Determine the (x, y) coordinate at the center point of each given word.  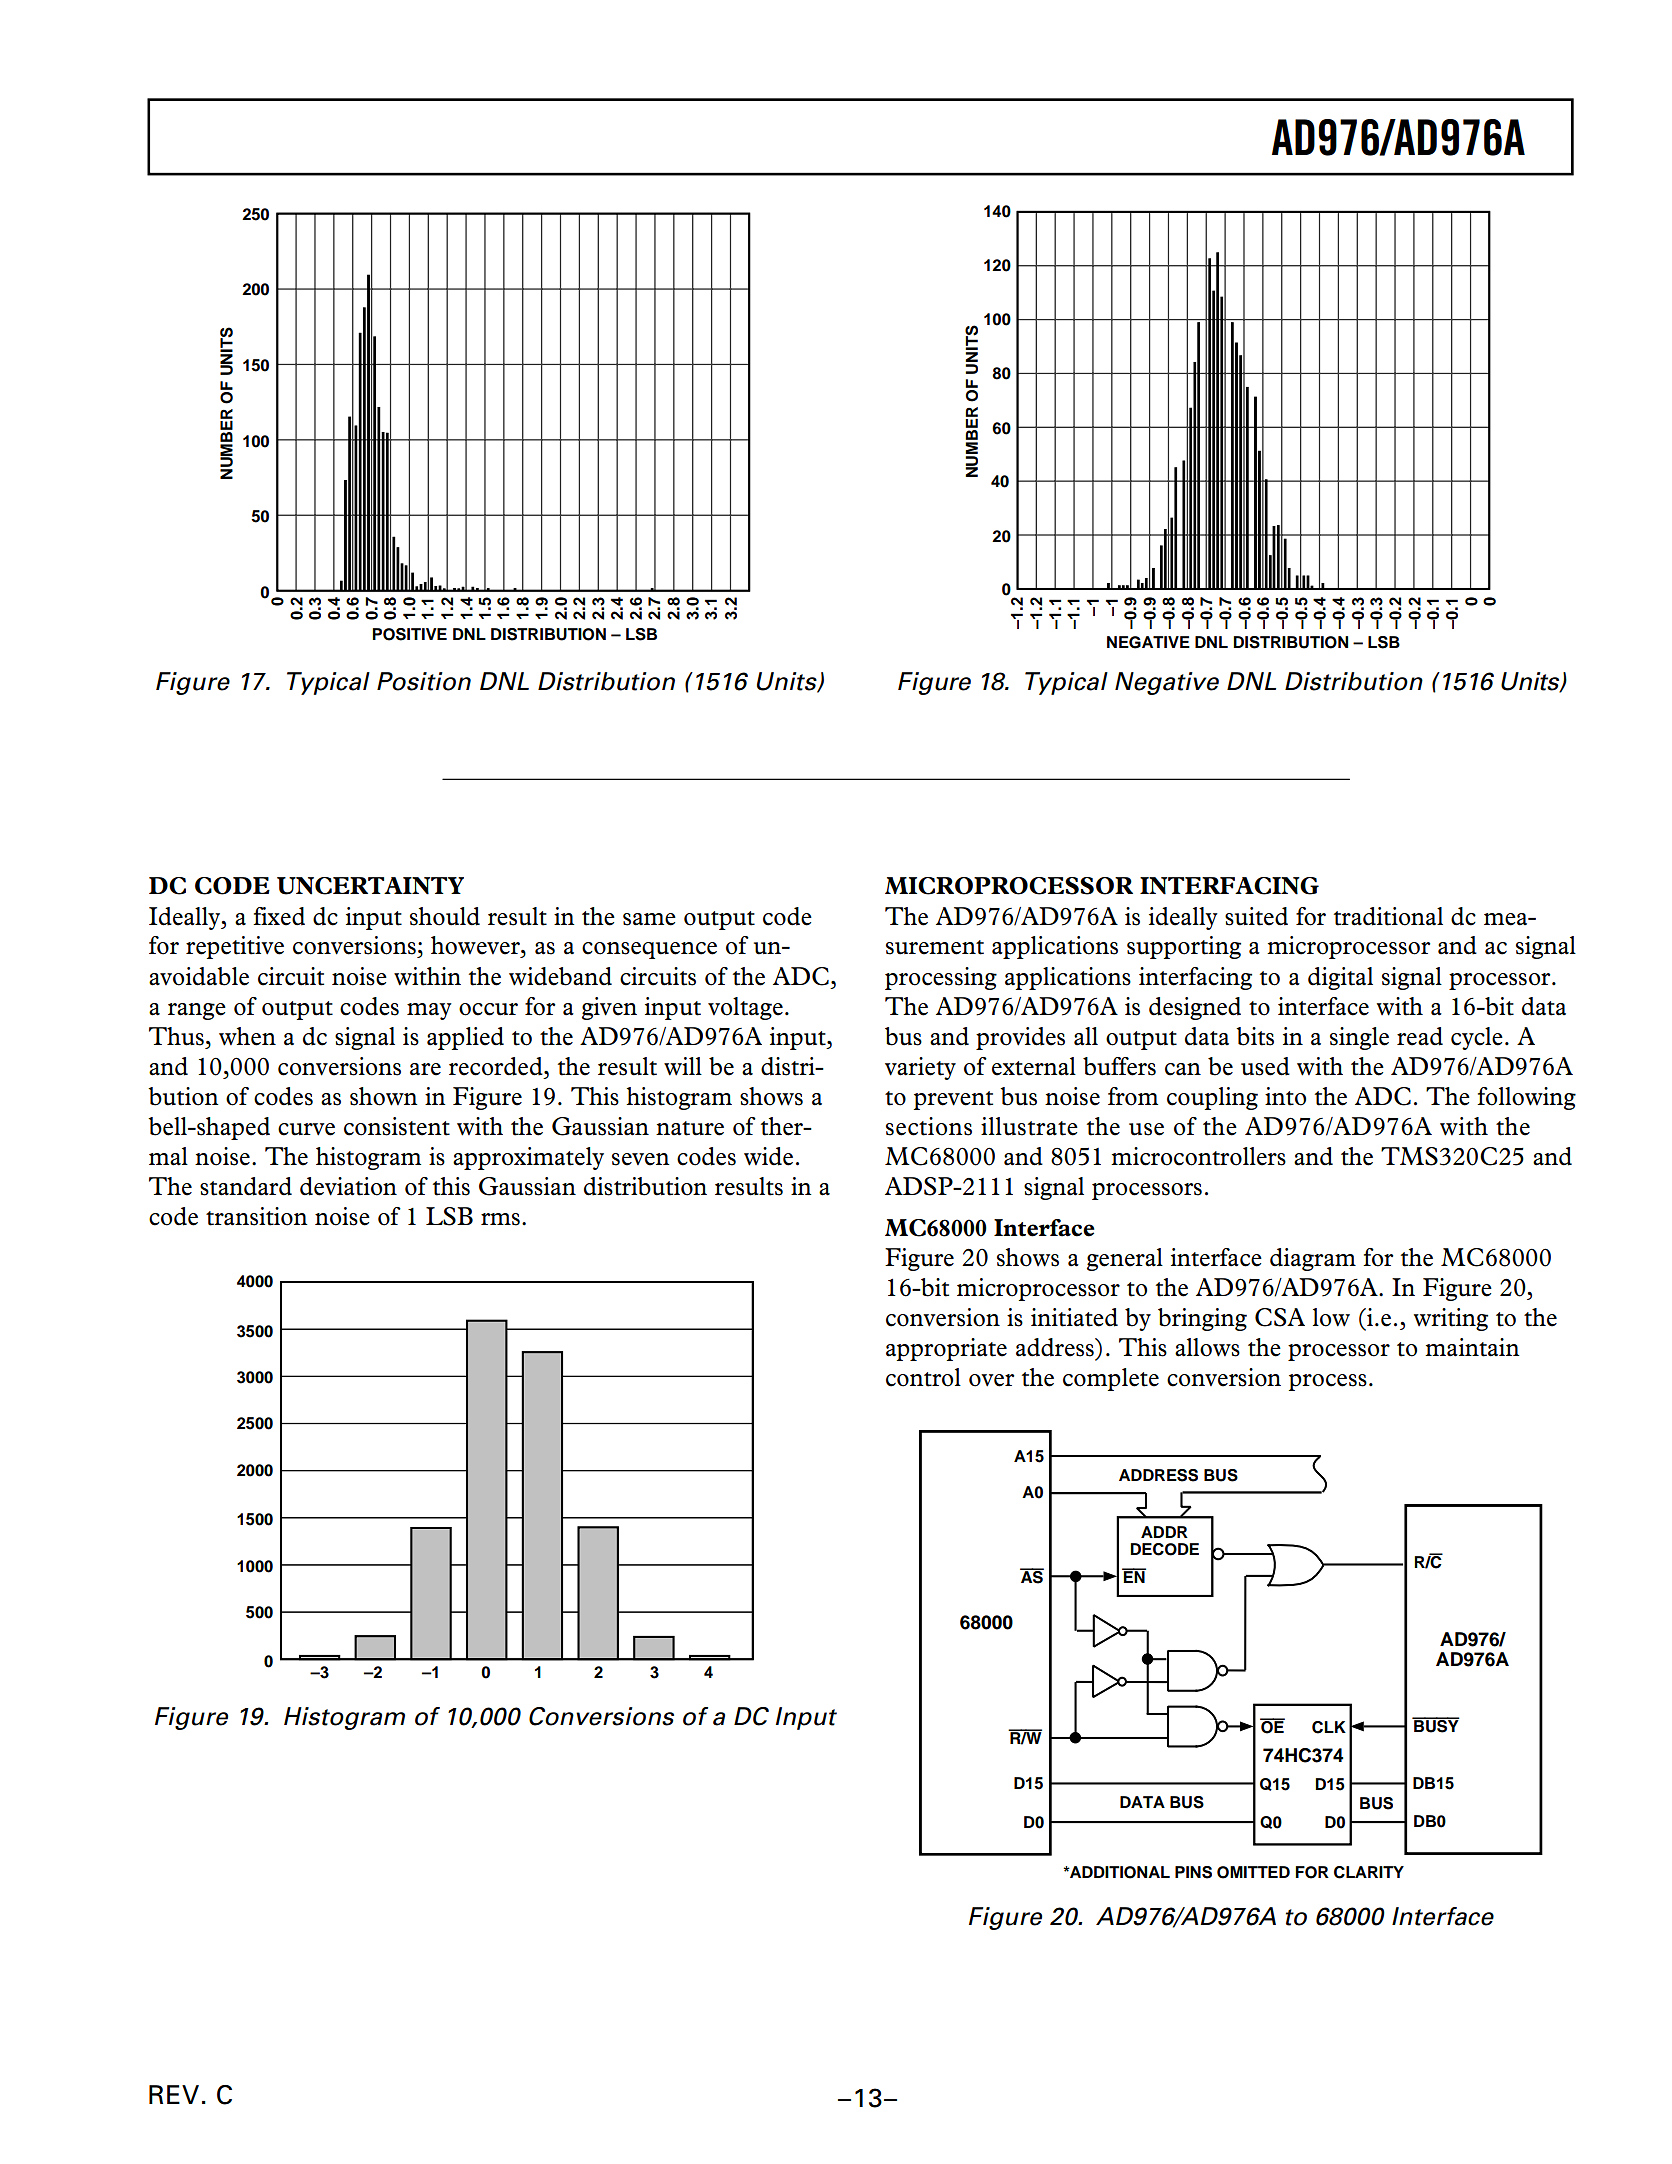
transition (257, 1216)
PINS (1193, 1872)
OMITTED (1253, 1872)
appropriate (946, 1349)
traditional (1388, 916)
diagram (1313, 1259)
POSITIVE (409, 634)
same (649, 919)
